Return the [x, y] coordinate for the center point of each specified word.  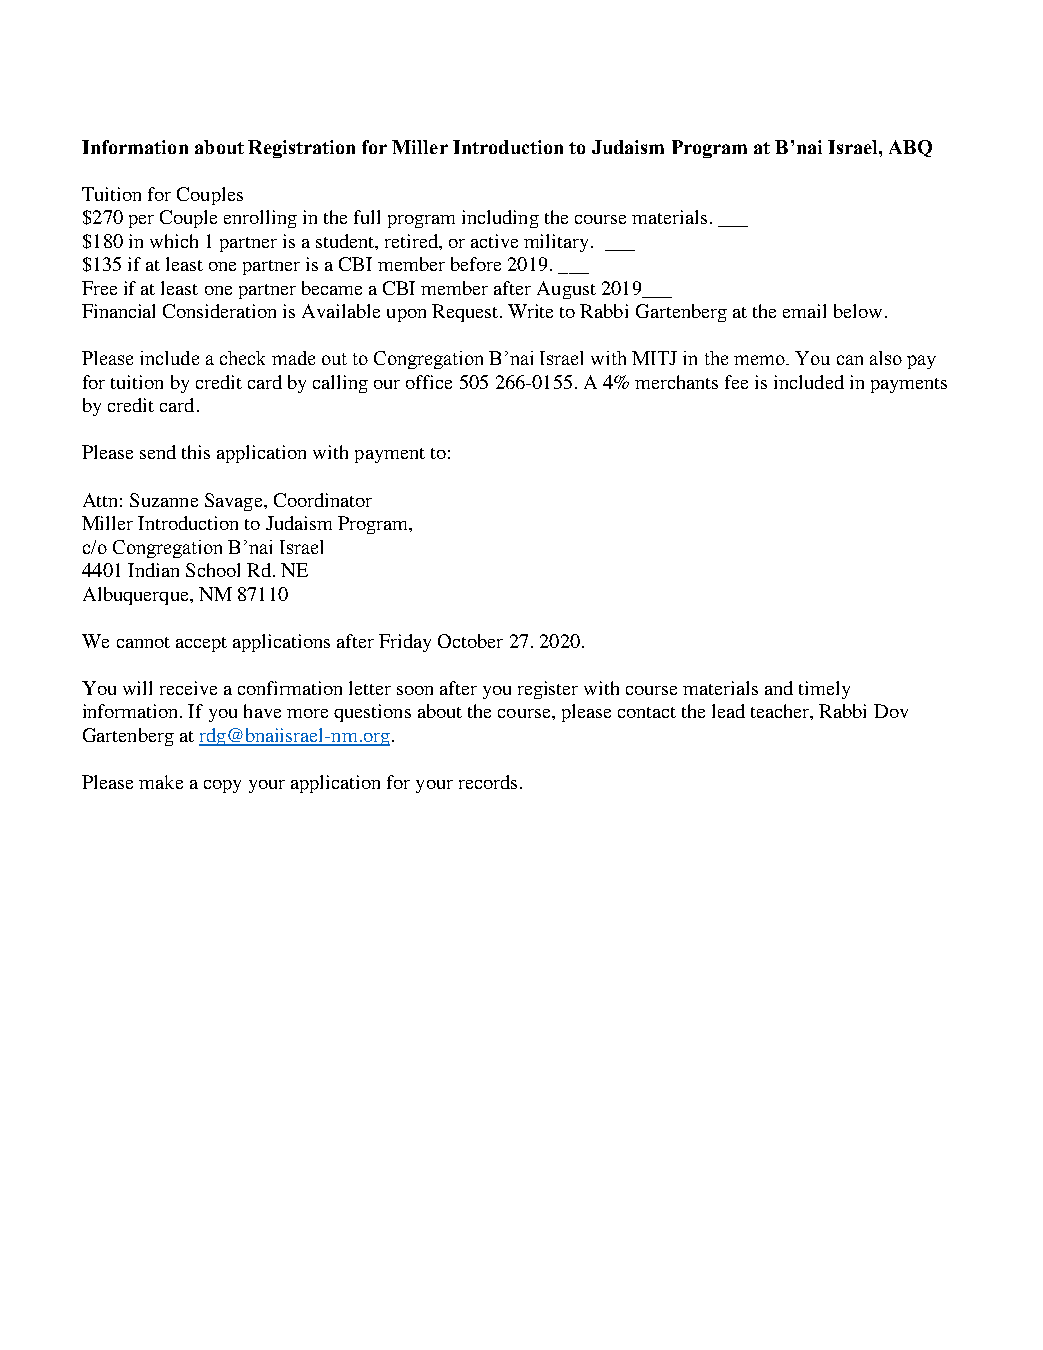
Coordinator [323, 500]
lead [728, 711]
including [500, 219]
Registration [301, 149]
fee [736, 382]
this [196, 452]
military [556, 243]
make [161, 782]
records [488, 782]
